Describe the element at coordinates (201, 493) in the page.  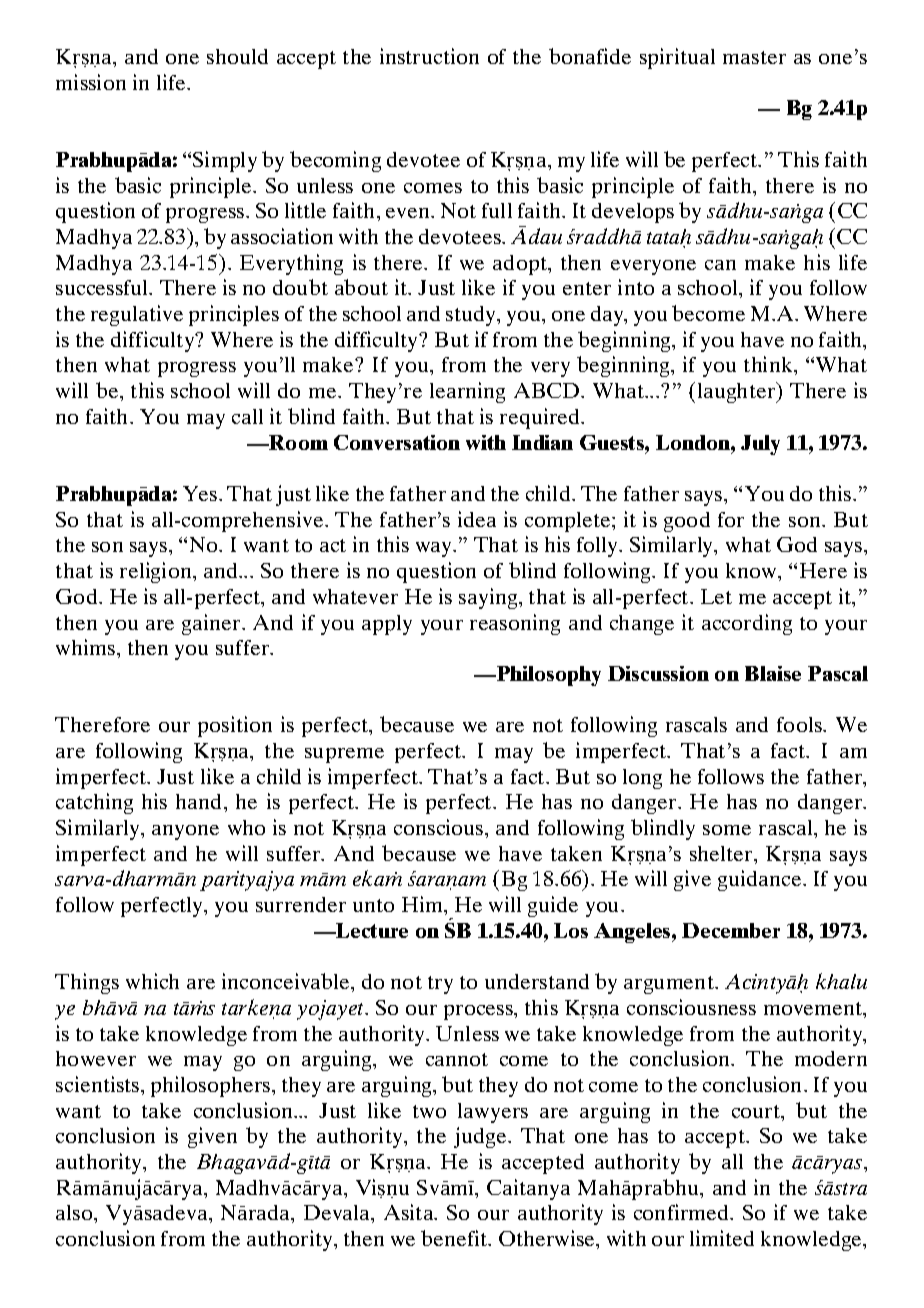
I see `Yes` at that location.
